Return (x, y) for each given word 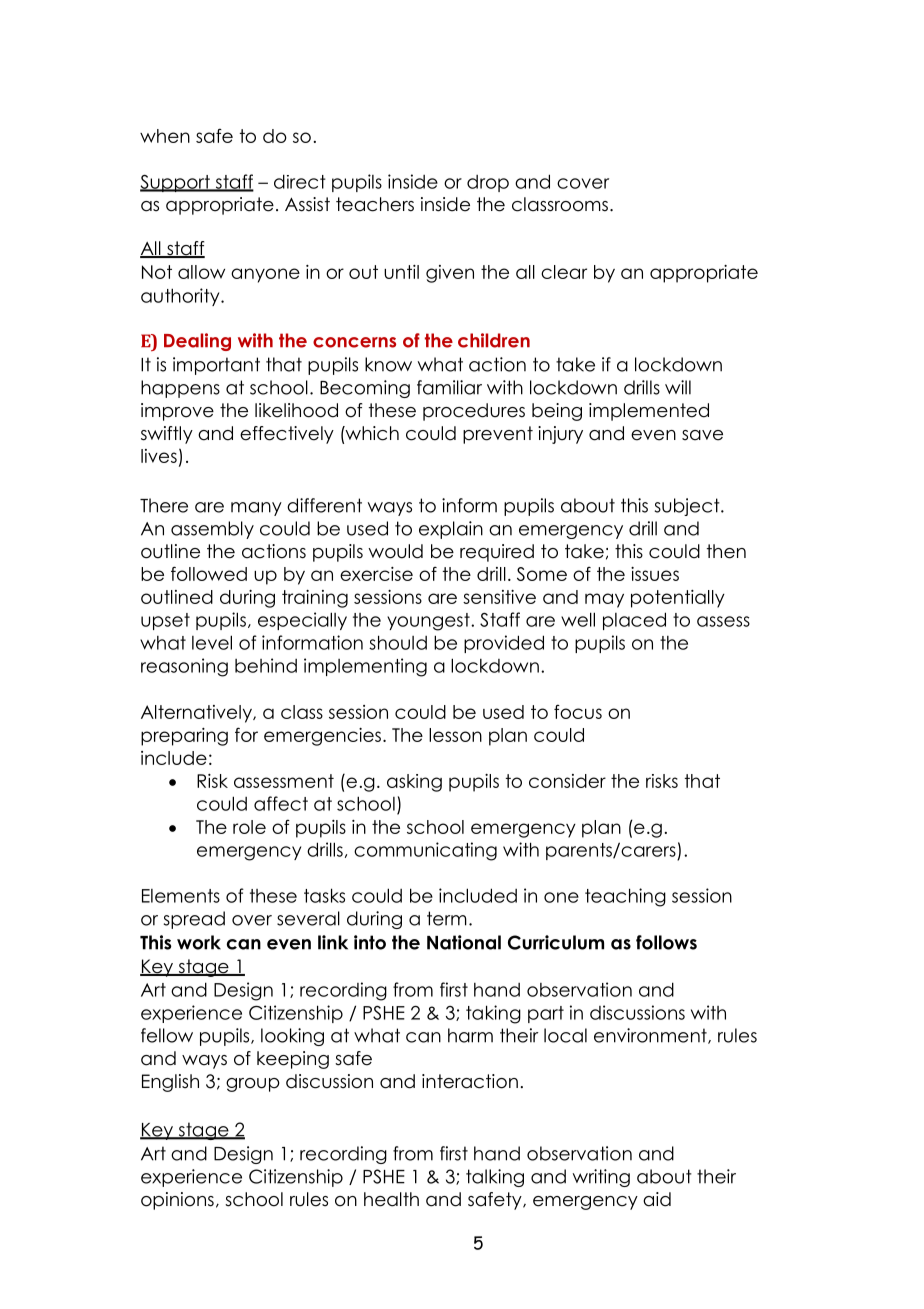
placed (634, 621)
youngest (429, 622)
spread (194, 920)
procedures (474, 412)
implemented (649, 412)
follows (666, 942)
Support (176, 183)
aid (657, 1199)
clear (564, 272)
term (447, 918)
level (212, 642)
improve (177, 412)
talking (495, 1178)
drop (488, 183)
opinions (177, 1201)
